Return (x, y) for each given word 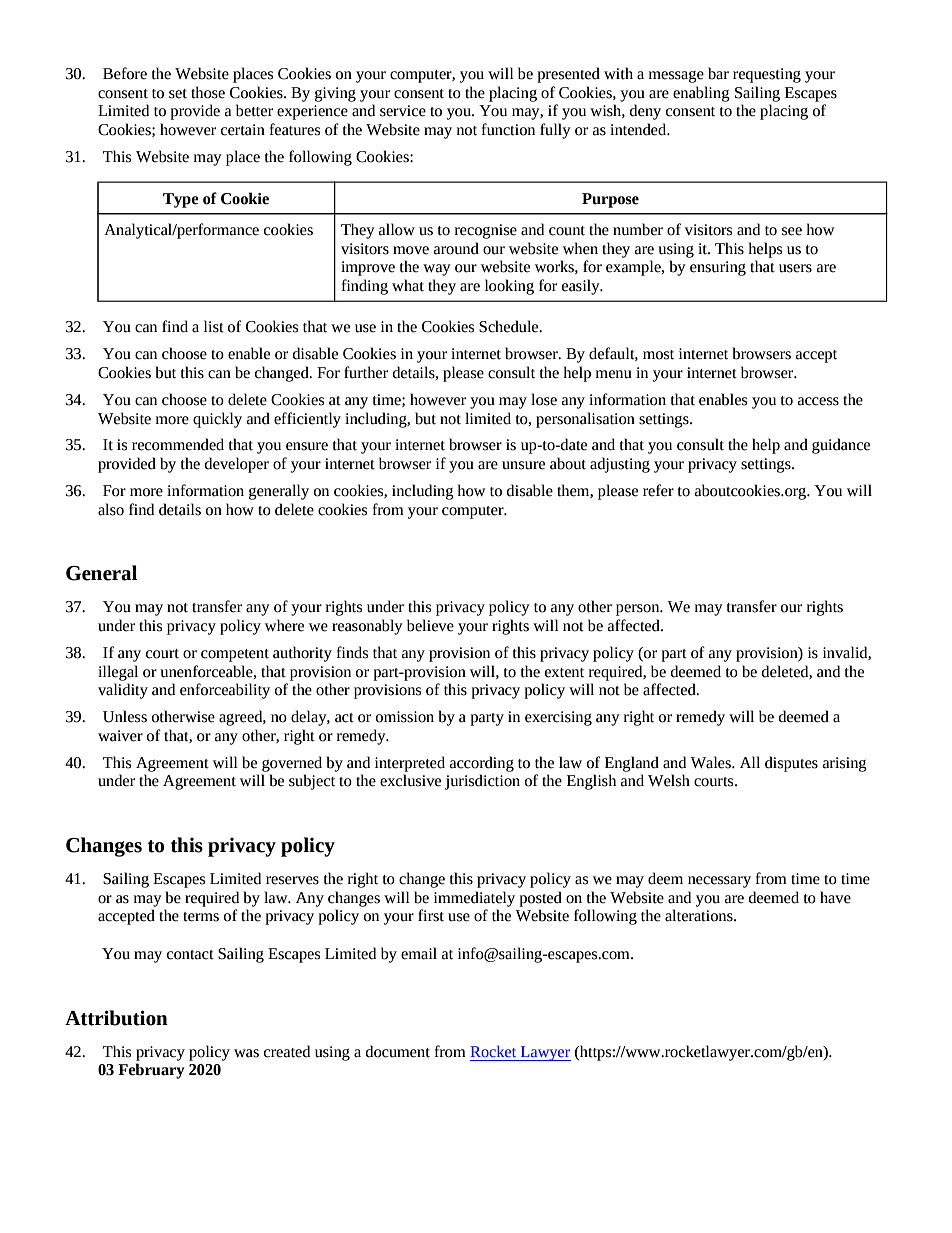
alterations (700, 915)
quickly (217, 420)
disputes (791, 764)
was (246, 1053)
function (508, 129)
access (818, 401)
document (398, 1051)
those (208, 92)
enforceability (225, 691)
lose (544, 399)
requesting (767, 75)
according (482, 764)
